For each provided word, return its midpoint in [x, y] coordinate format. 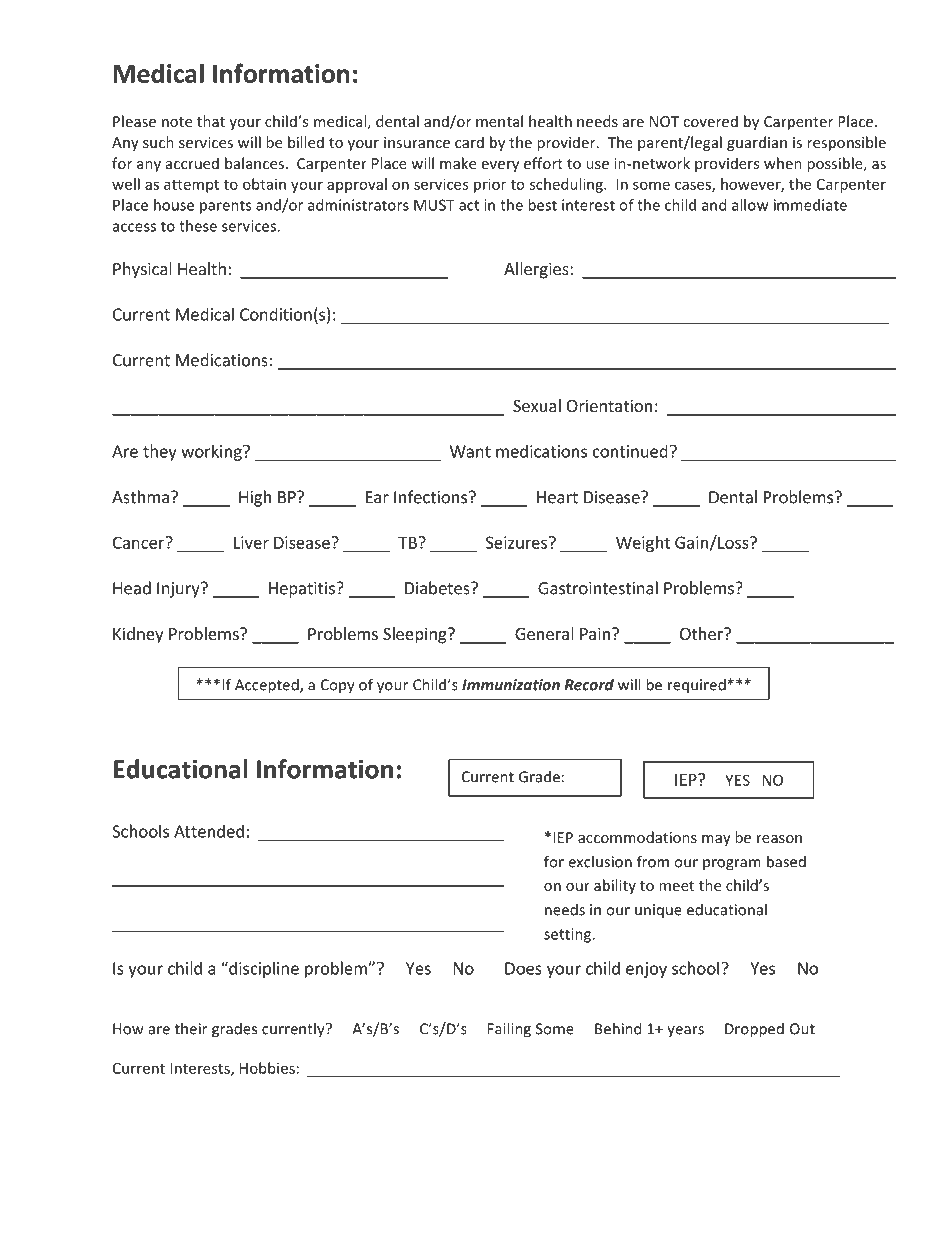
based [786, 861]
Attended [209, 831]
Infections [430, 497]
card [469, 142]
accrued [192, 163]
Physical [142, 270]
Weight [643, 544]
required [697, 686]
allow [750, 205]
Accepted [268, 686]
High [255, 498]
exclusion [600, 861]
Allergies [537, 270]
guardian [757, 143]
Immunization [511, 685]
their [191, 1028]
